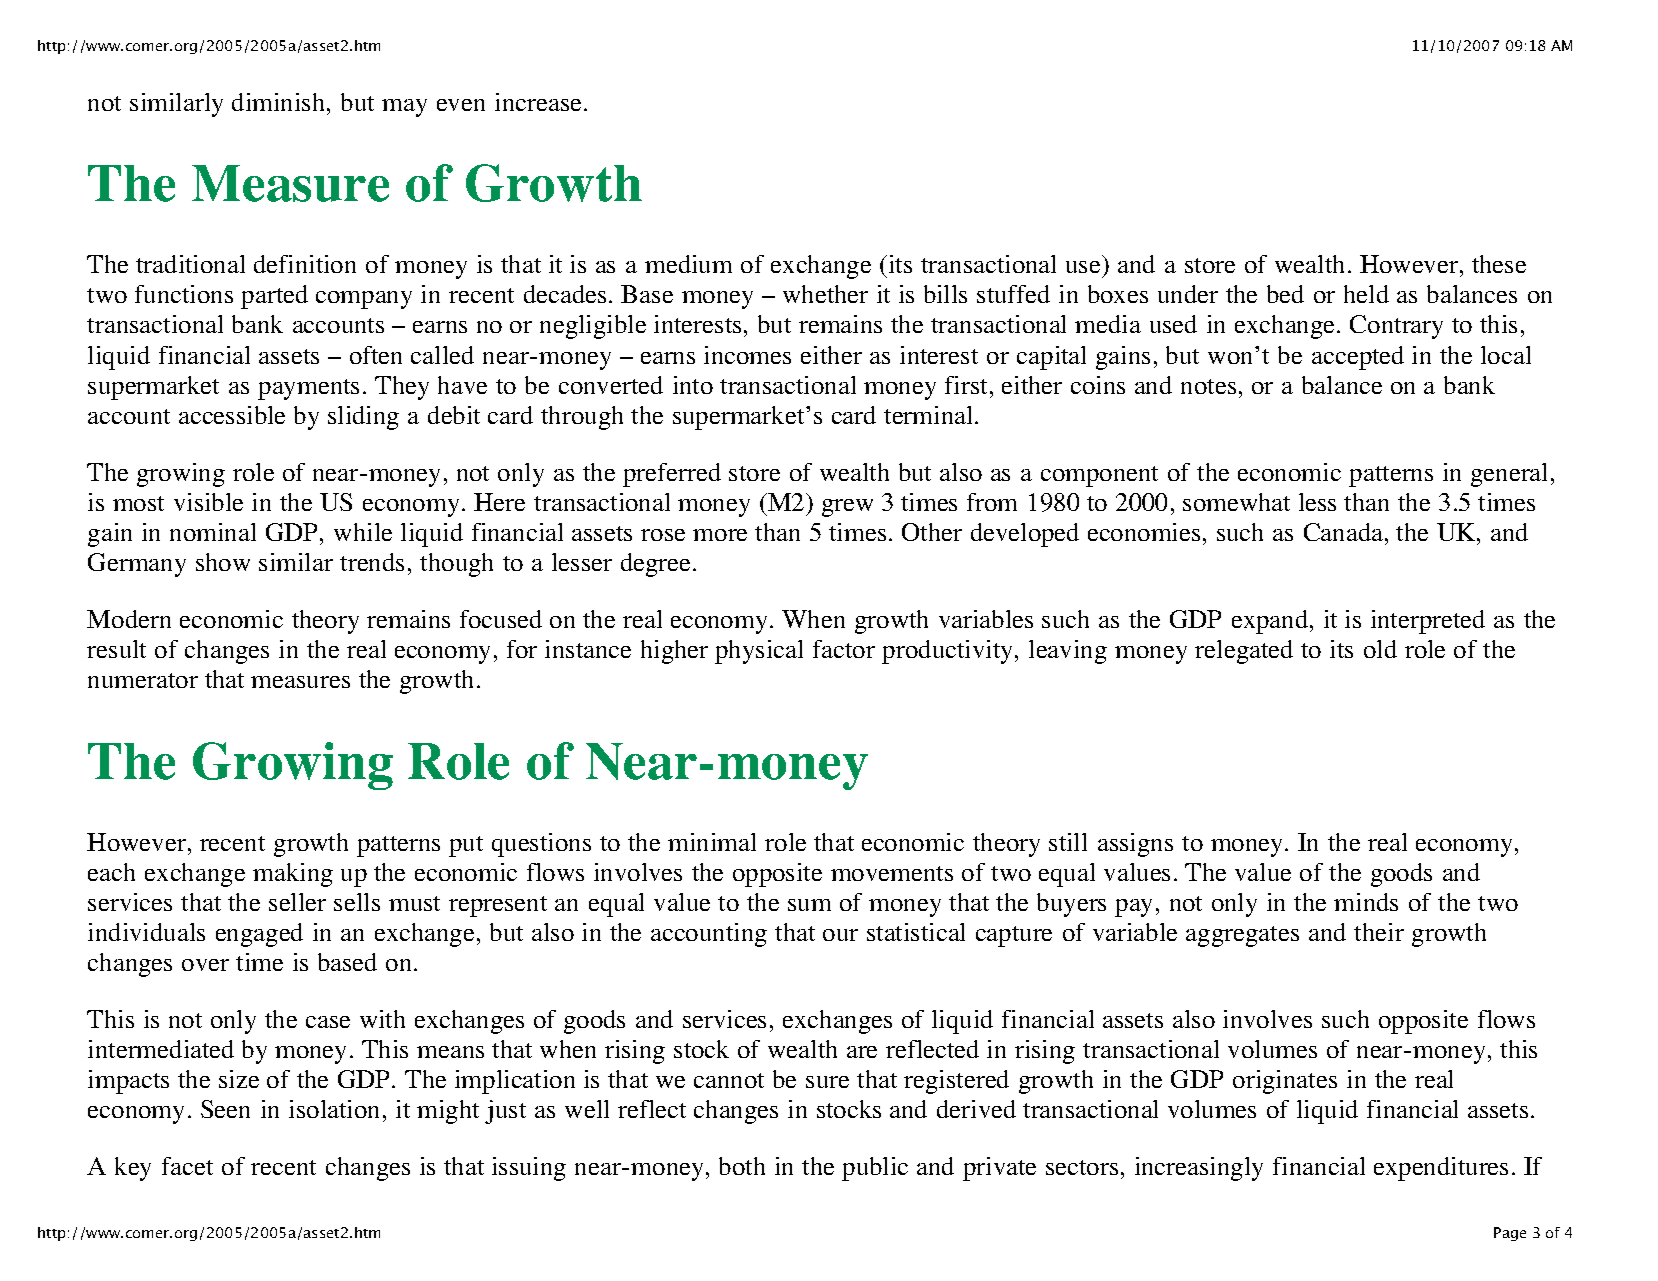 This screenshot has height=1281, width=1658. Describe the element at coordinates (1358, 358) in the screenshot. I see `accepted` at that location.
